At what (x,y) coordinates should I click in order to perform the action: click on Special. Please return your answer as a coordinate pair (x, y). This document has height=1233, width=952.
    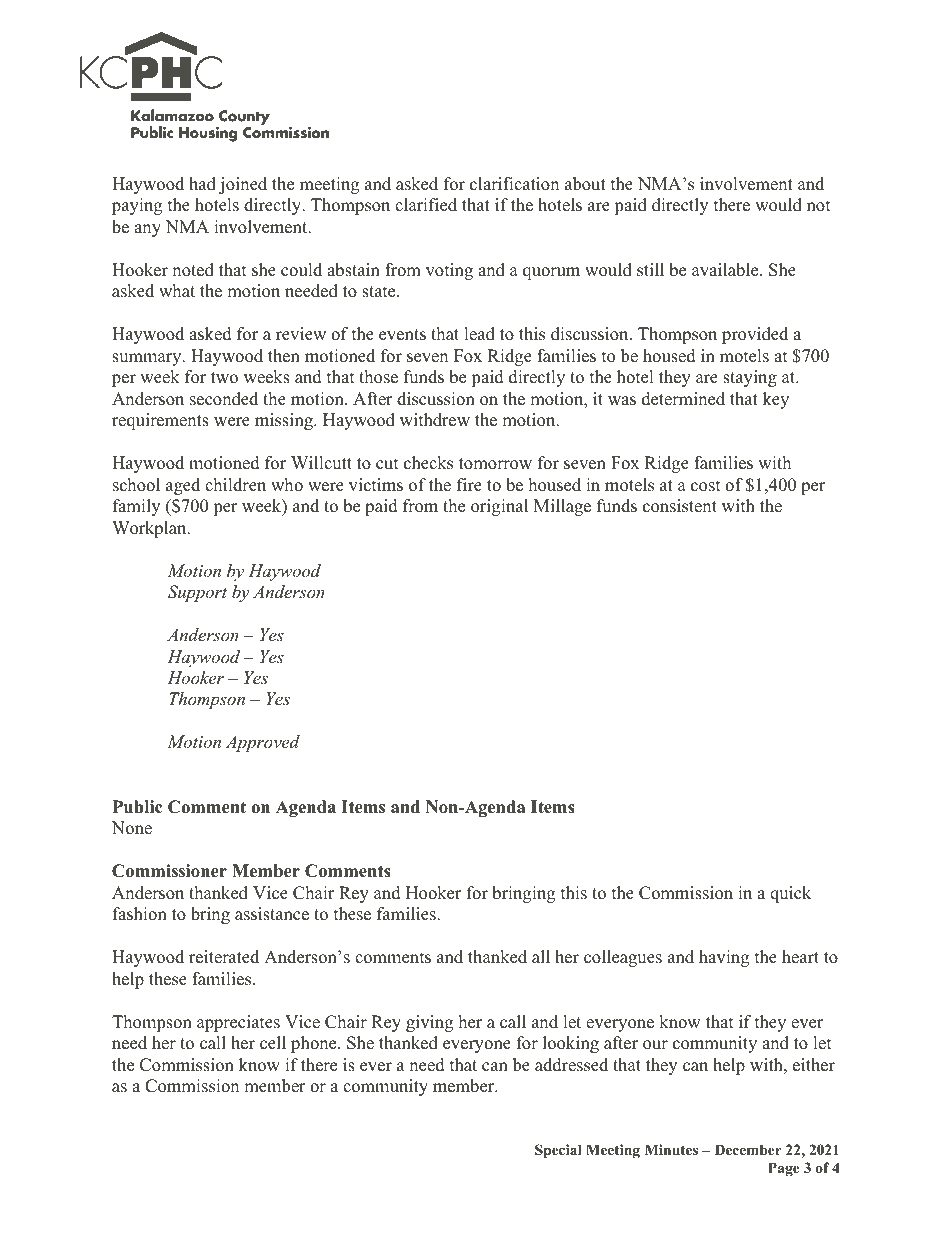
    Looking at the image, I should click on (558, 1151).
